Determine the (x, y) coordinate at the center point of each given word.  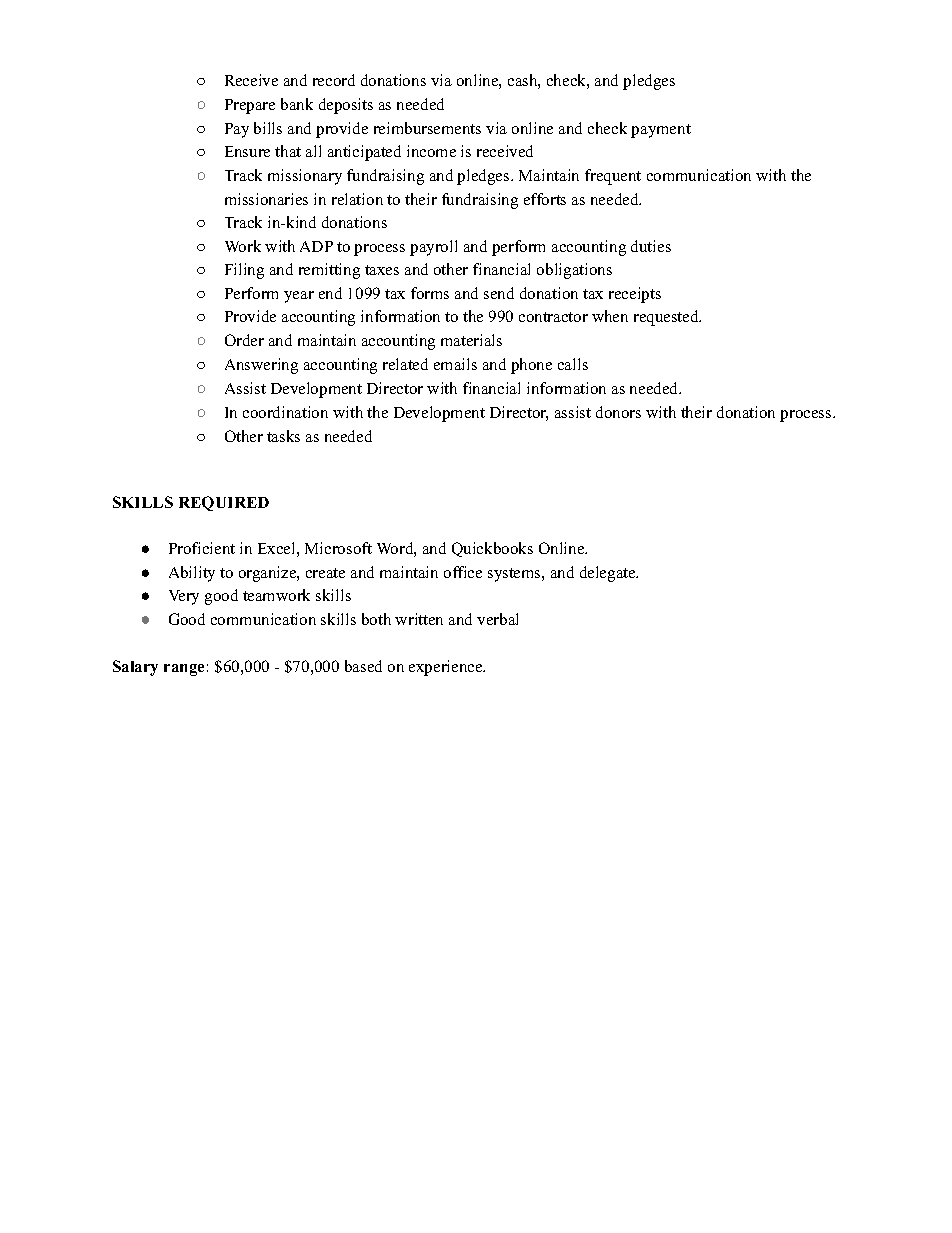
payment (661, 131)
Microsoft (338, 548)
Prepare (250, 106)
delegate (609, 574)
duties (651, 246)
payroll (433, 248)
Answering (261, 366)
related (405, 364)
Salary (135, 668)
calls (573, 364)
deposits (346, 106)
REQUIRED (224, 503)
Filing (244, 271)
